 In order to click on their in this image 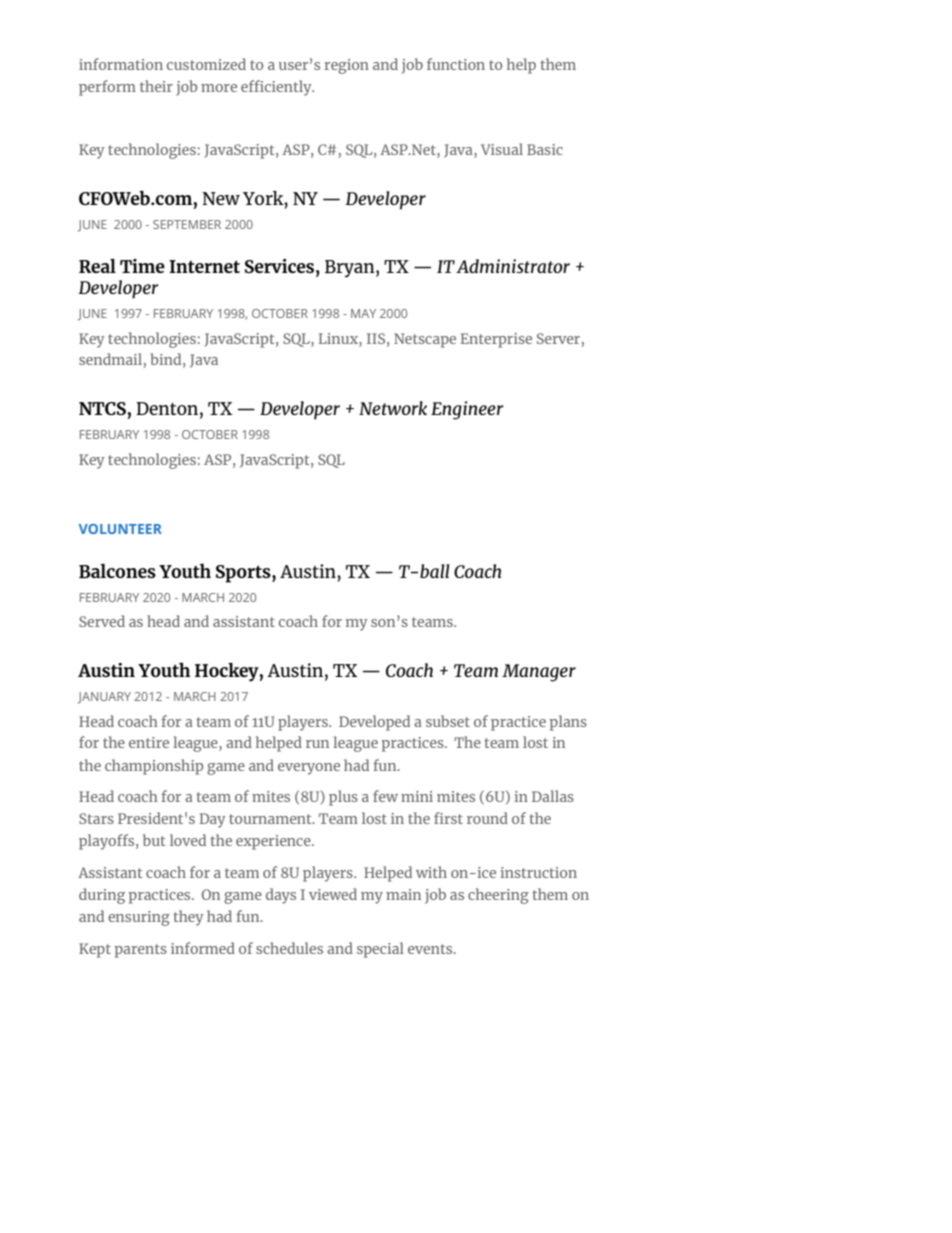, I will do `click(156, 86)`.
